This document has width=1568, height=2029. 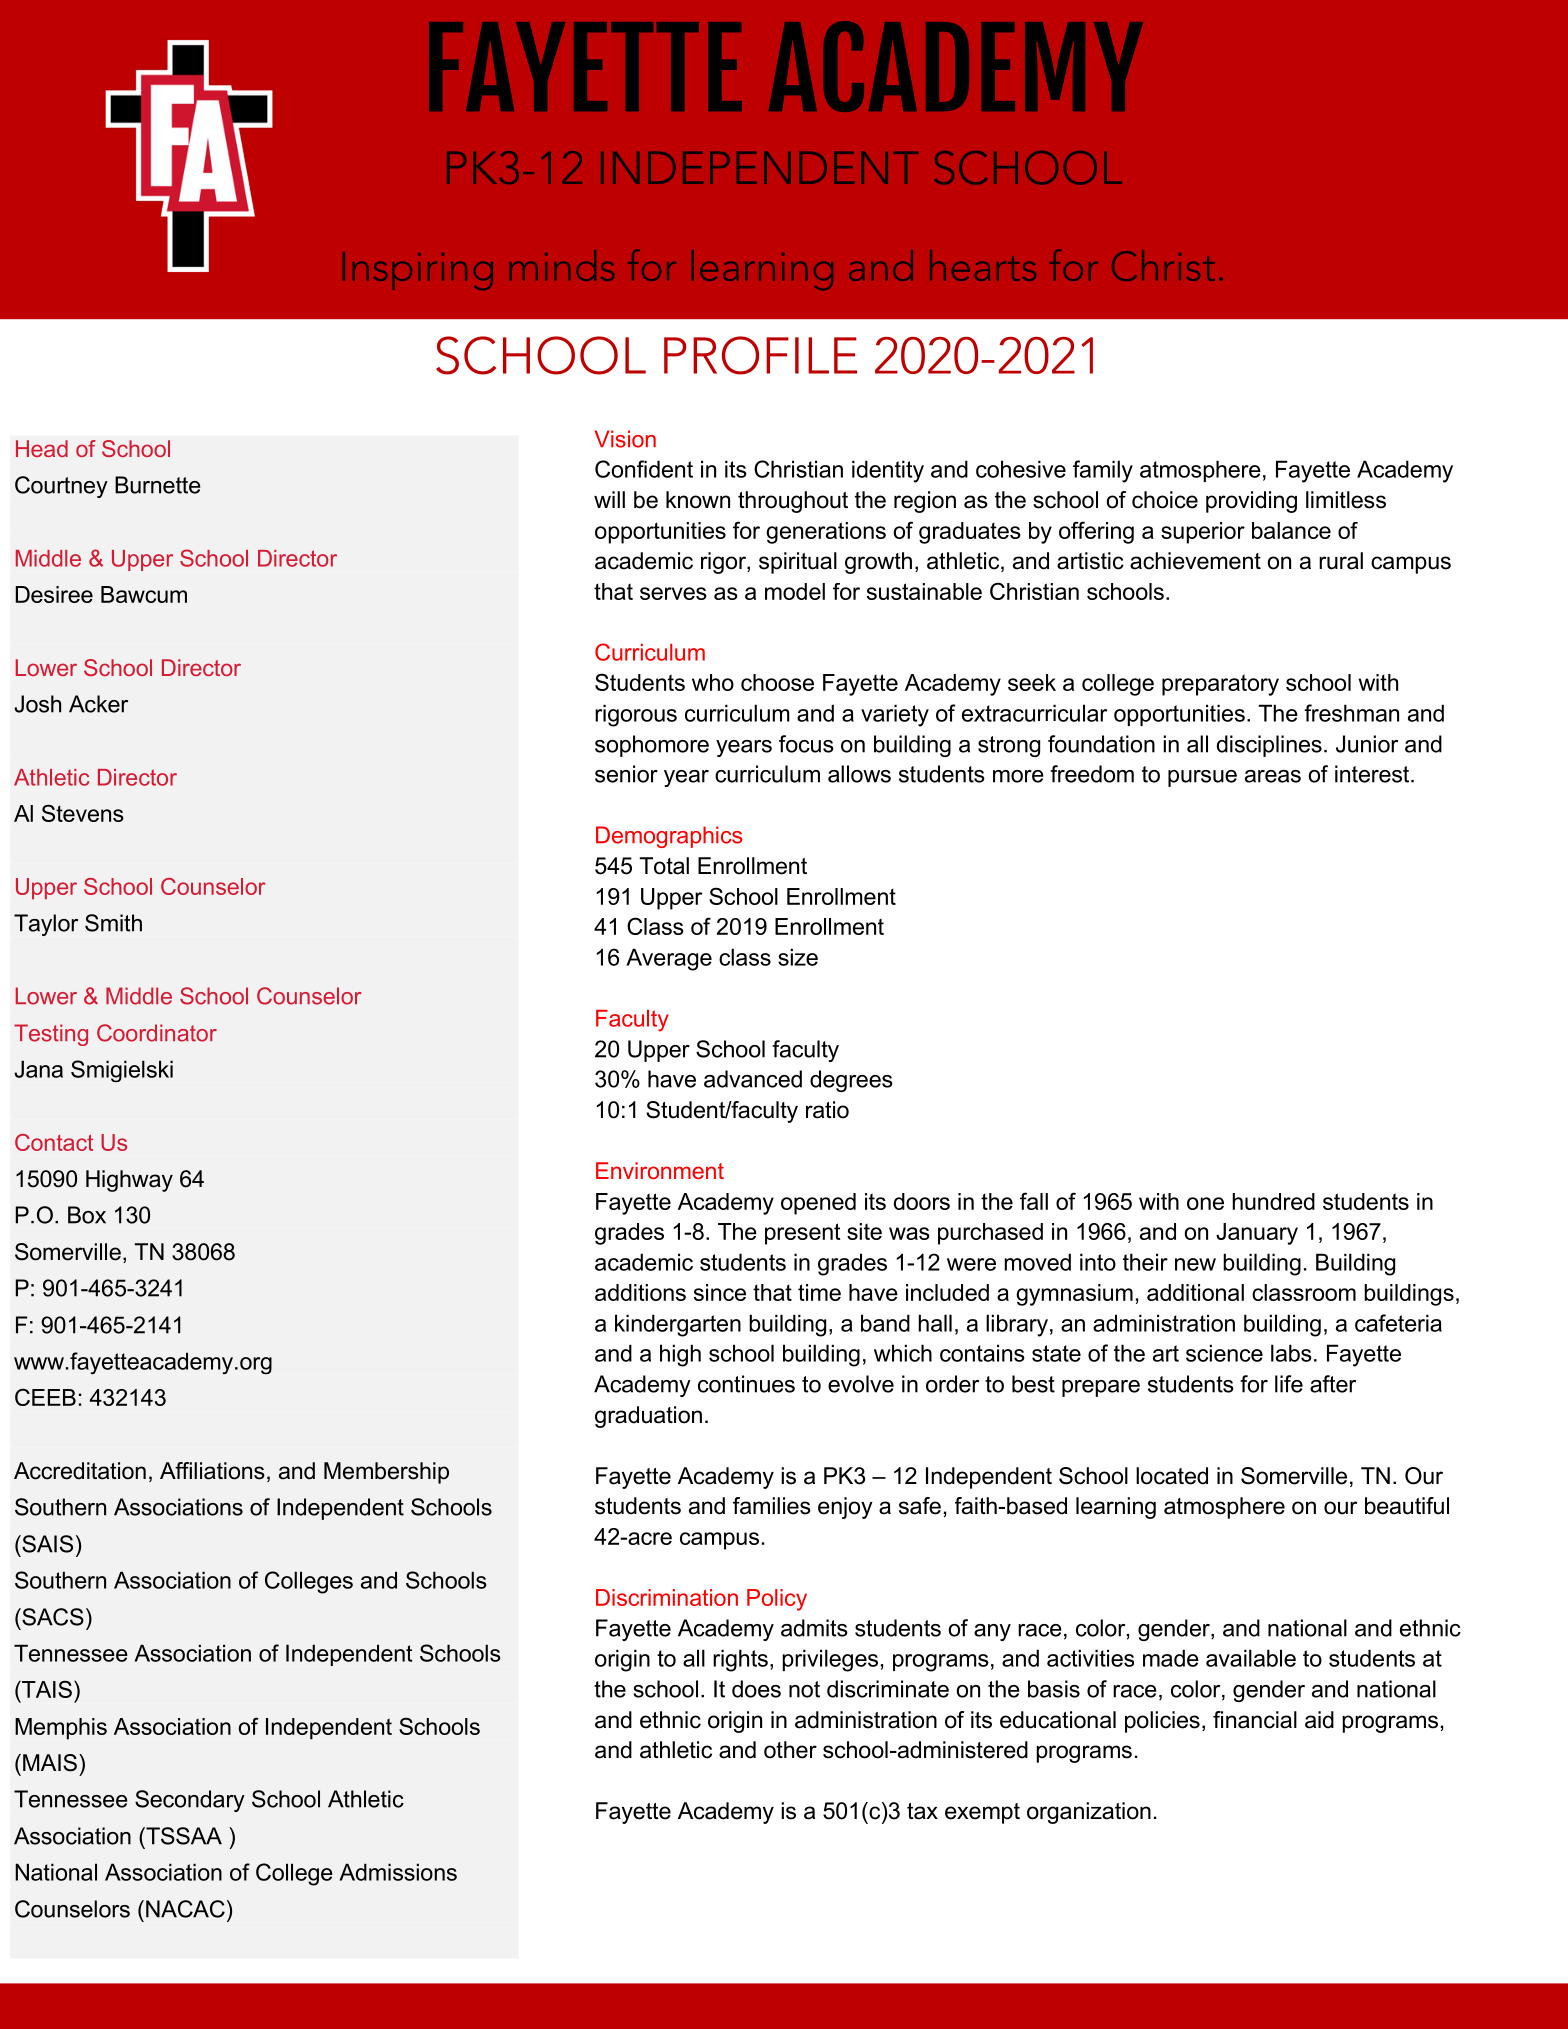 I want to click on other, so click(x=790, y=1750).
